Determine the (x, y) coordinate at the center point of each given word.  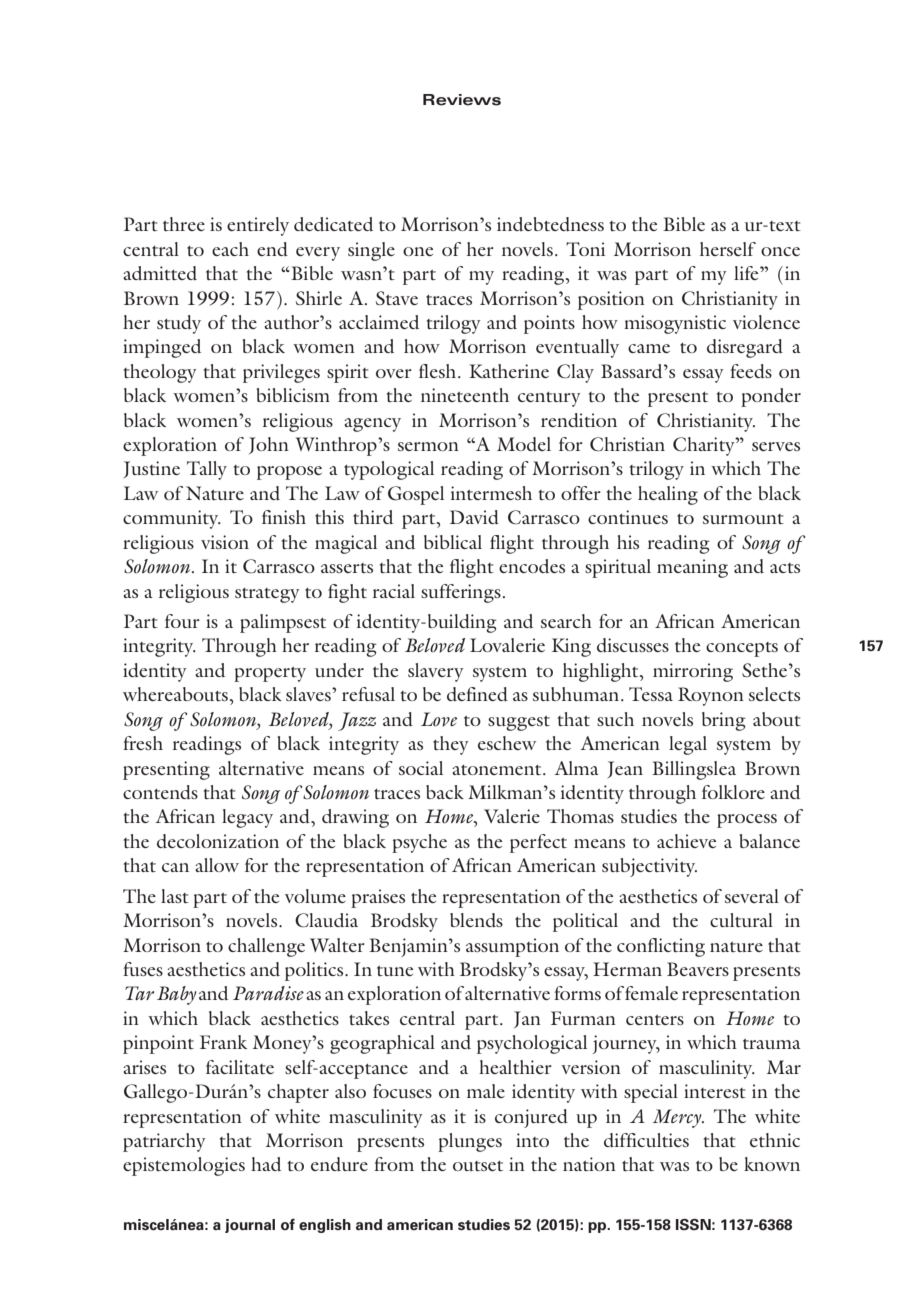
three (184, 224)
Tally (207, 470)
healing (668, 495)
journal (250, 1226)
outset (478, 1166)
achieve (686, 841)
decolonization (218, 841)
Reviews (462, 100)
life (747, 273)
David (474, 517)
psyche (419, 843)
